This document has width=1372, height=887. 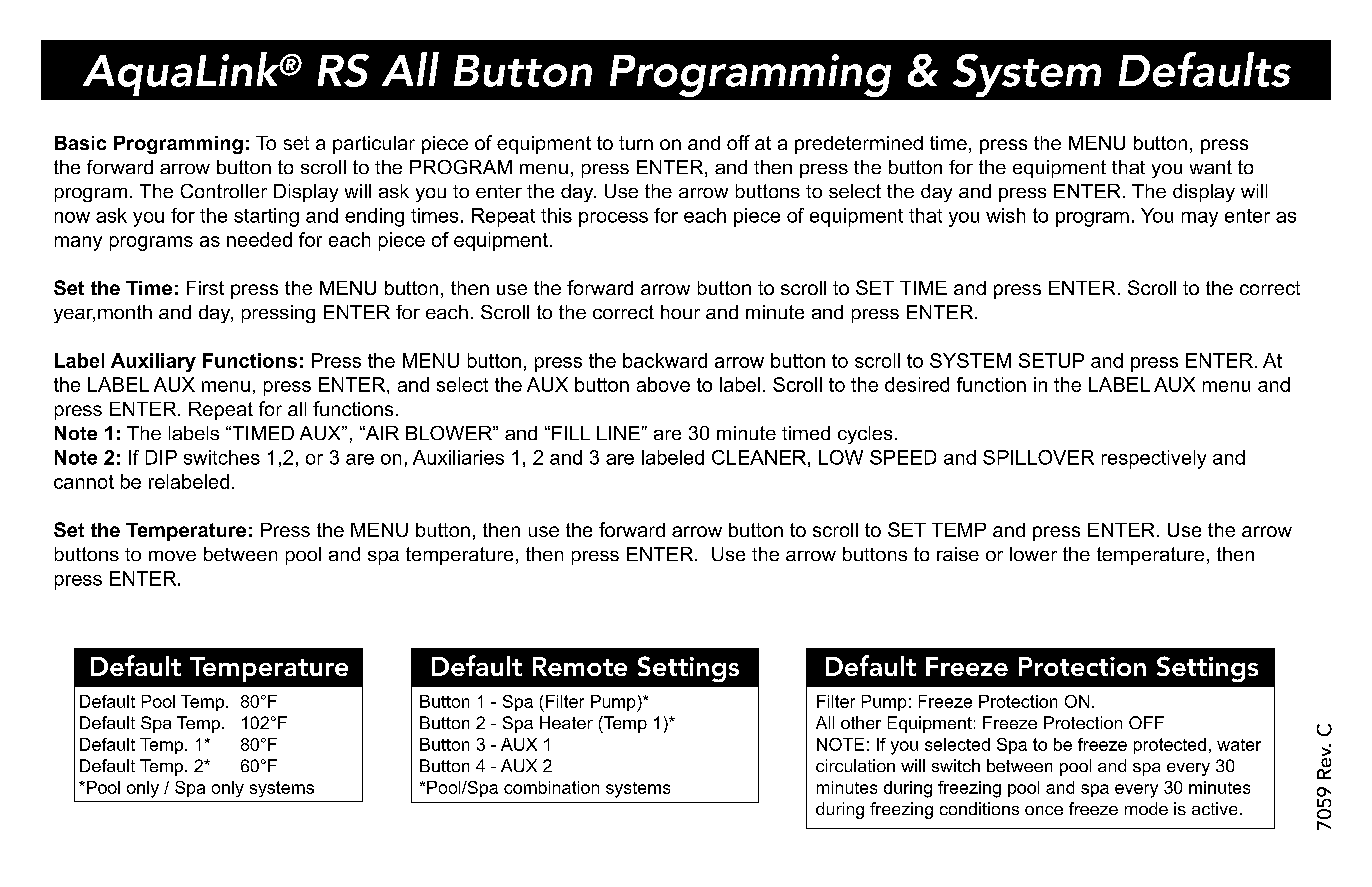 What do you see at coordinates (958, 554) in the document?
I see `raise` at bounding box center [958, 554].
